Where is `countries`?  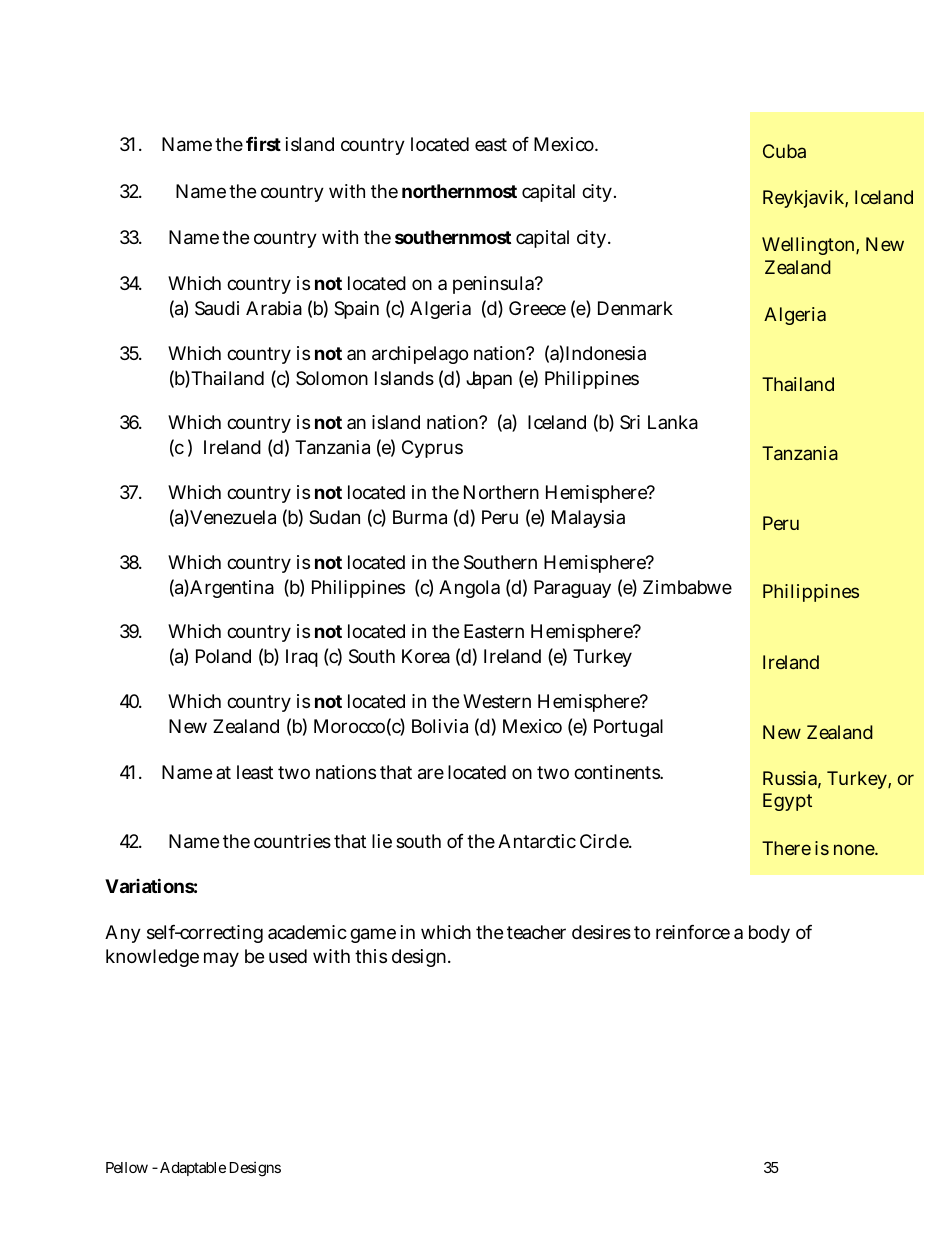
countries is located at coordinates (292, 841).
